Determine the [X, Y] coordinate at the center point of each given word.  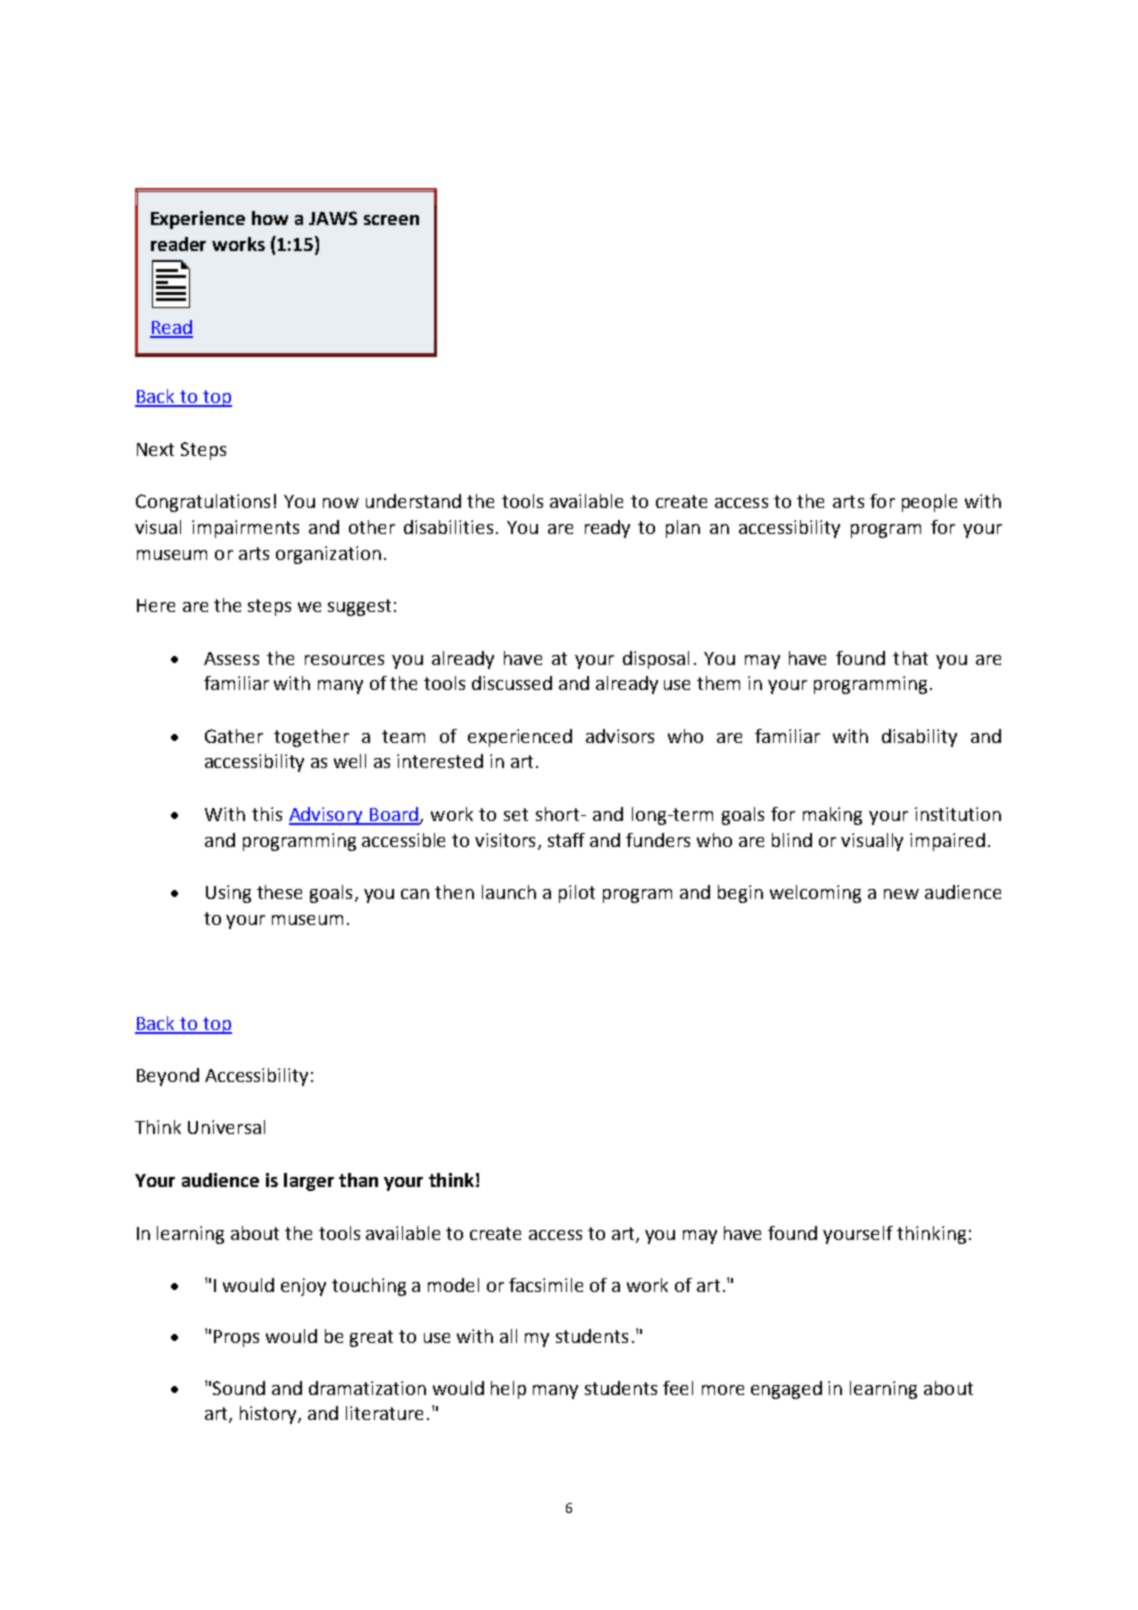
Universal [226, 1127]
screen [391, 220]
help [508, 1390]
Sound [239, 1388]
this [267, 814]
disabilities [448, 527]
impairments [245, 529]
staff [566, 840]
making [832, 816]
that [910, 658]
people [929, 503]
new [901, 894]
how [270, 218]
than [358, 1180]
